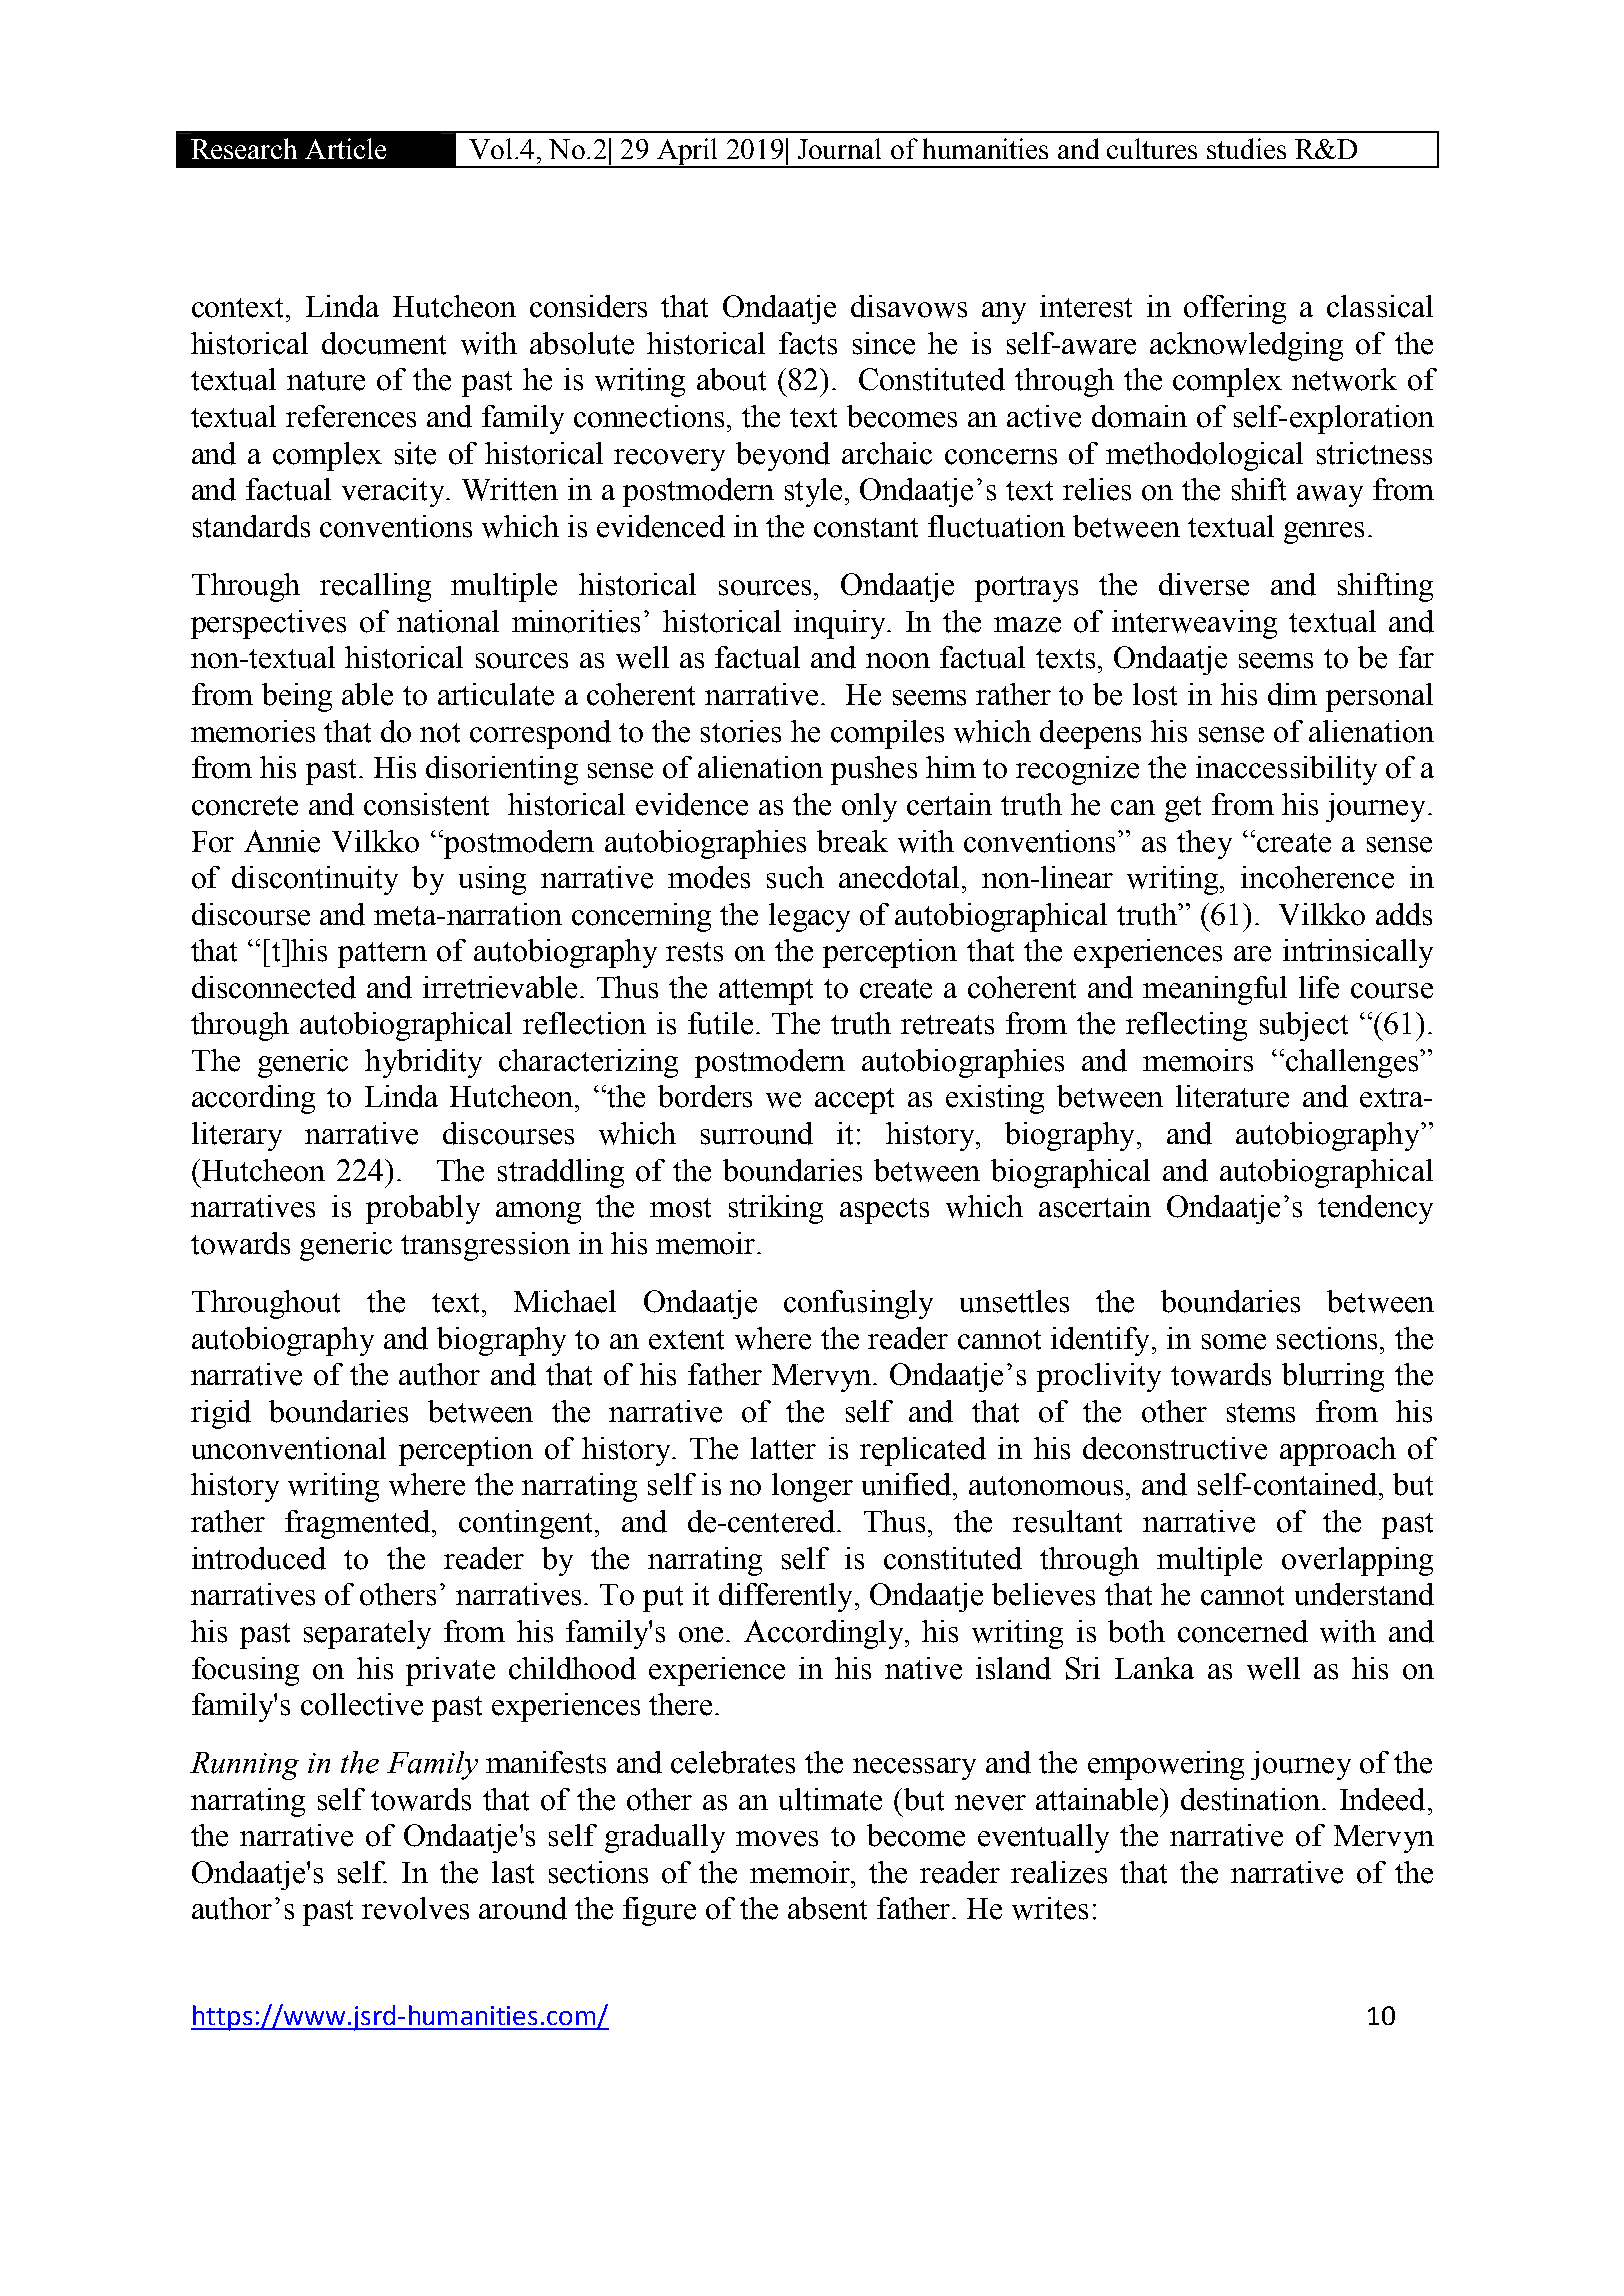 Image resolution: width=1624 pixels, height=2296 pixels. Describe the element at coordinates (415, 1908) in the image. I see `revolves` at that location.
